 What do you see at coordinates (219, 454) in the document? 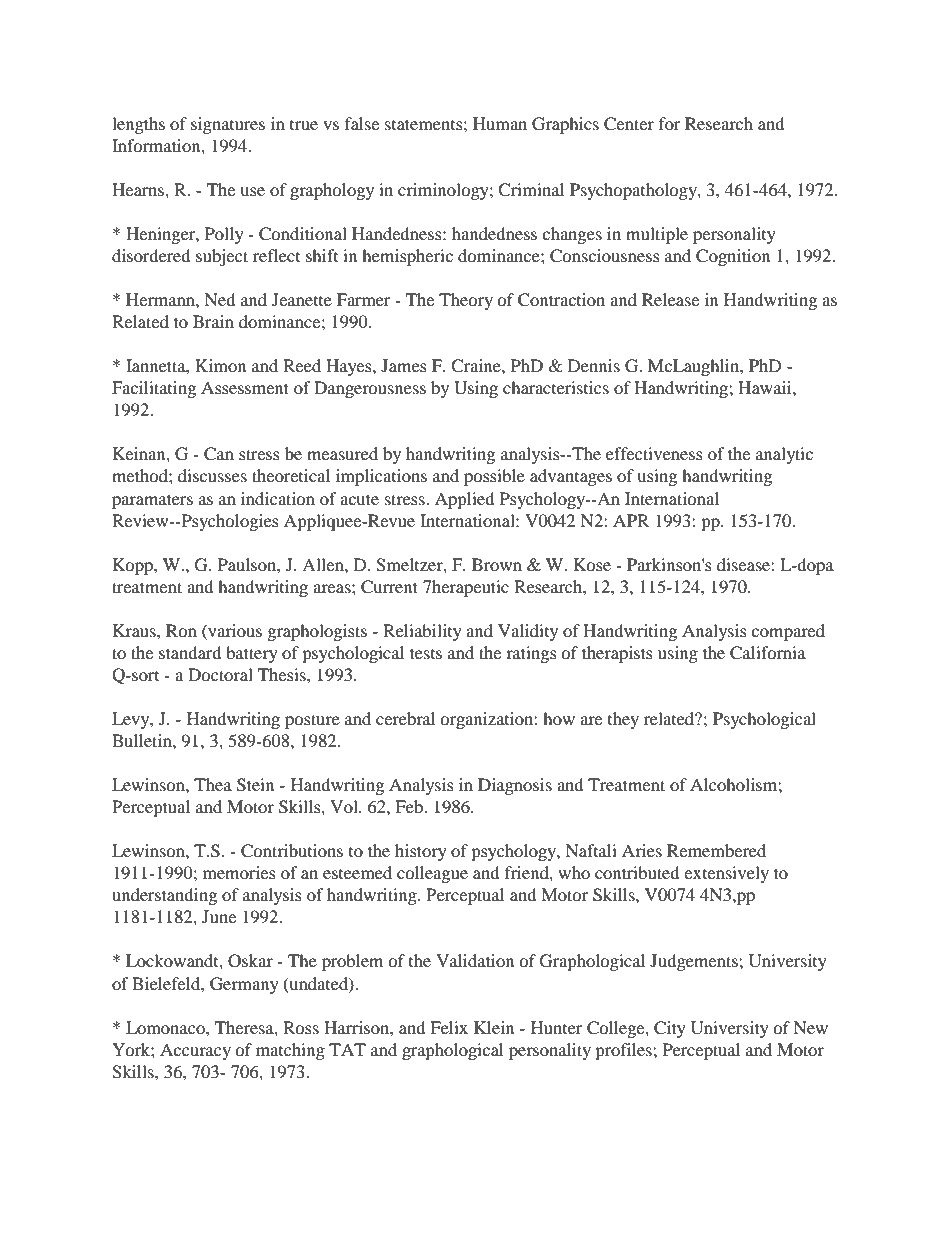
I see `Can` at bounding box center [219, 454].
